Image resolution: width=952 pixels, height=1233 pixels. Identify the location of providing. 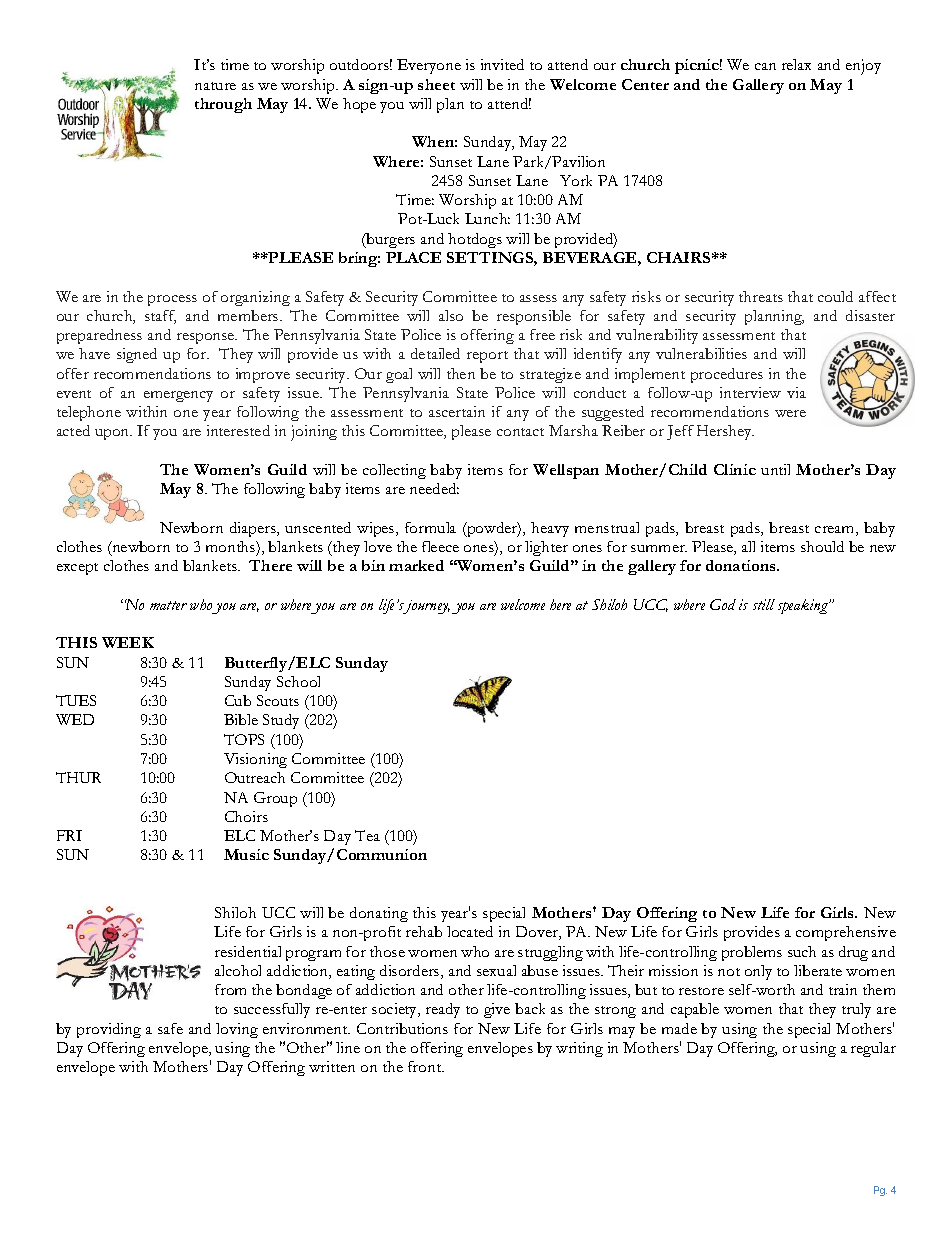
(109, 1030).
